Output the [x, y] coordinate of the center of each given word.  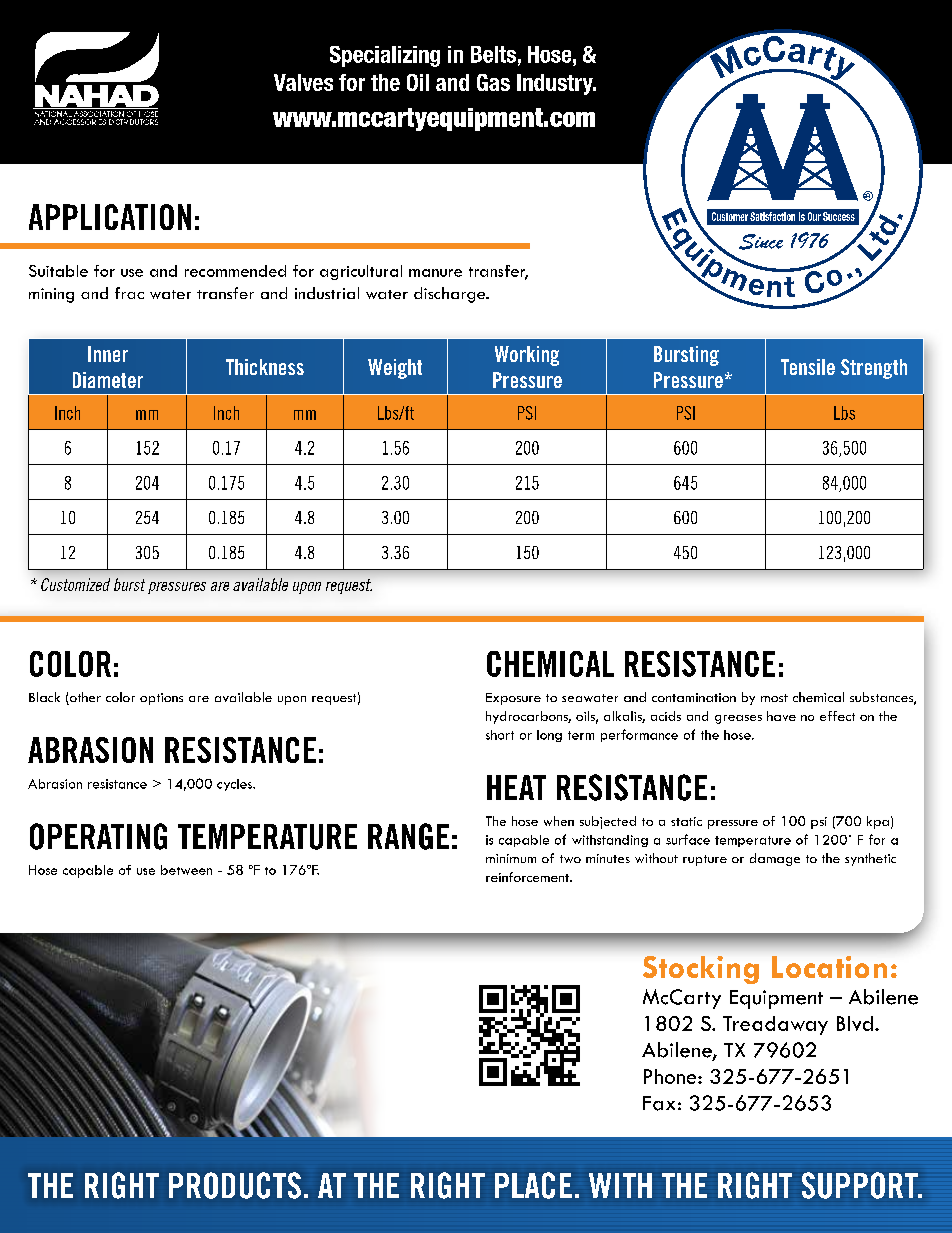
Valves [303, 82]
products [235, 1185]
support [861, 1185]
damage [775, 859]
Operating [98, 836]
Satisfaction [772, 216]
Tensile [808, 367]
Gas [493, 82]
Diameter [108, 380]
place [533, 1185]
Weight [395, 369]
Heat [516, 787]
